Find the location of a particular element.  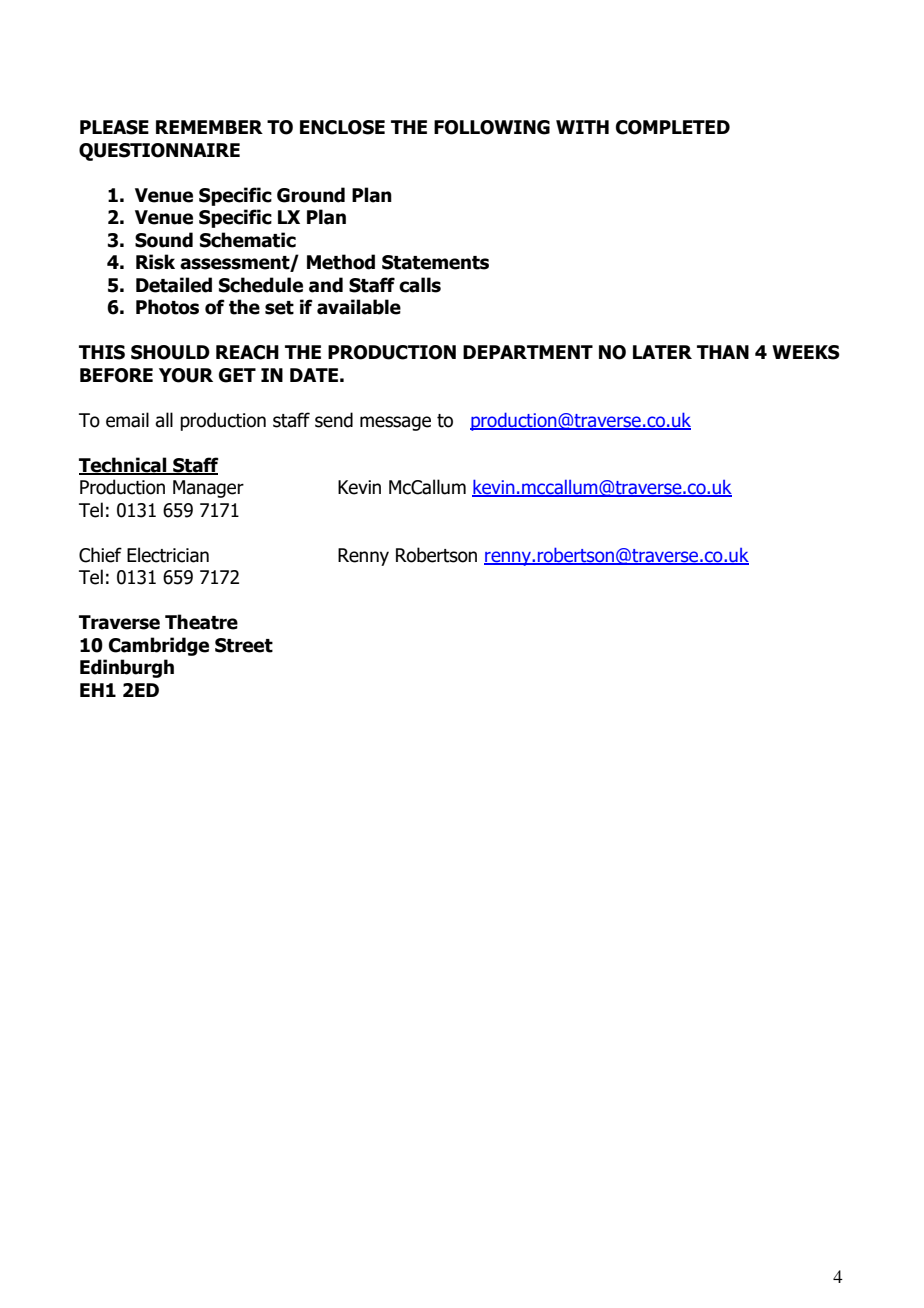

QUESTIONNAIRE is located at coordinates (159, 152).
